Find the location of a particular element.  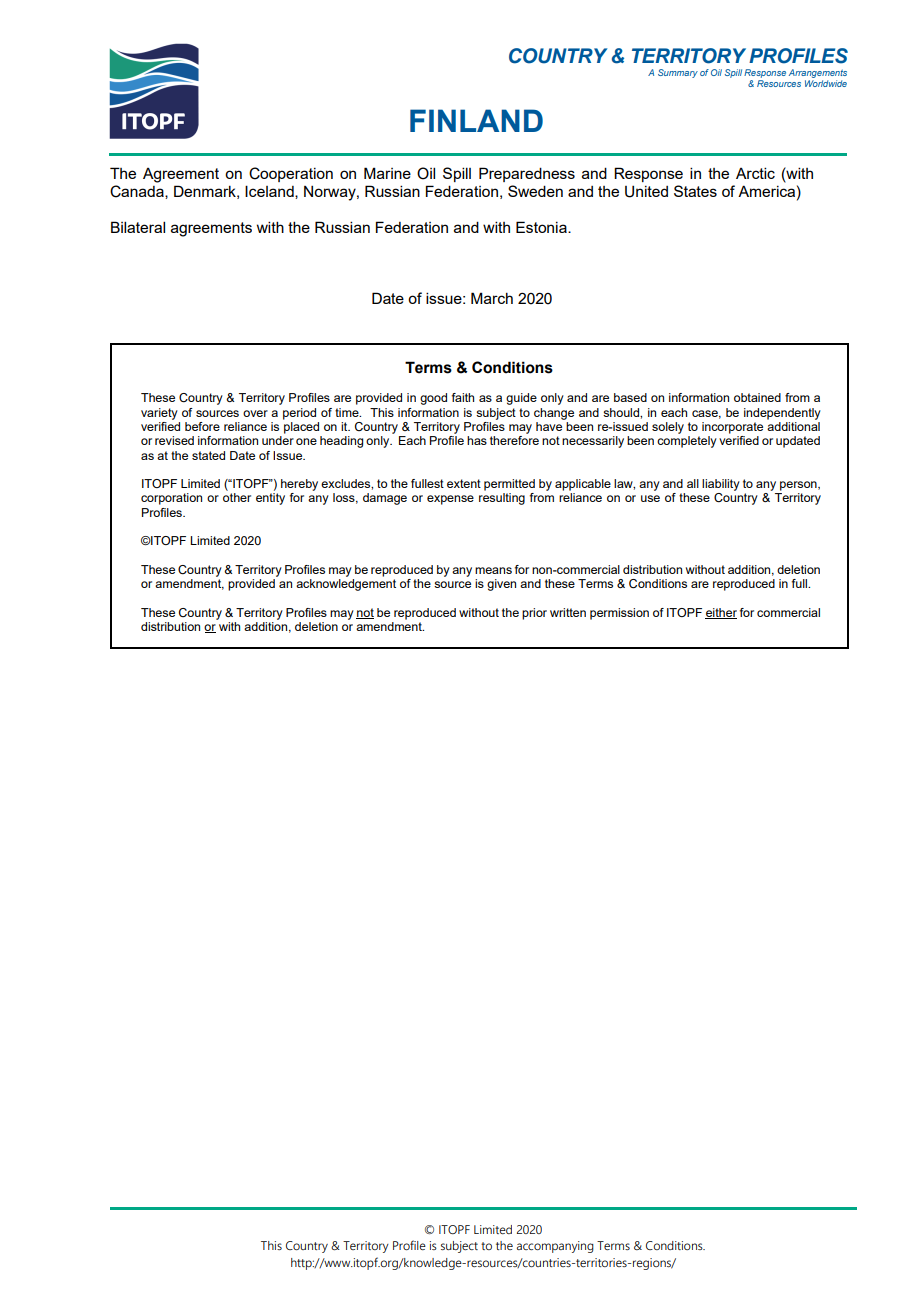

liability is located at coordinates (721, 485).
